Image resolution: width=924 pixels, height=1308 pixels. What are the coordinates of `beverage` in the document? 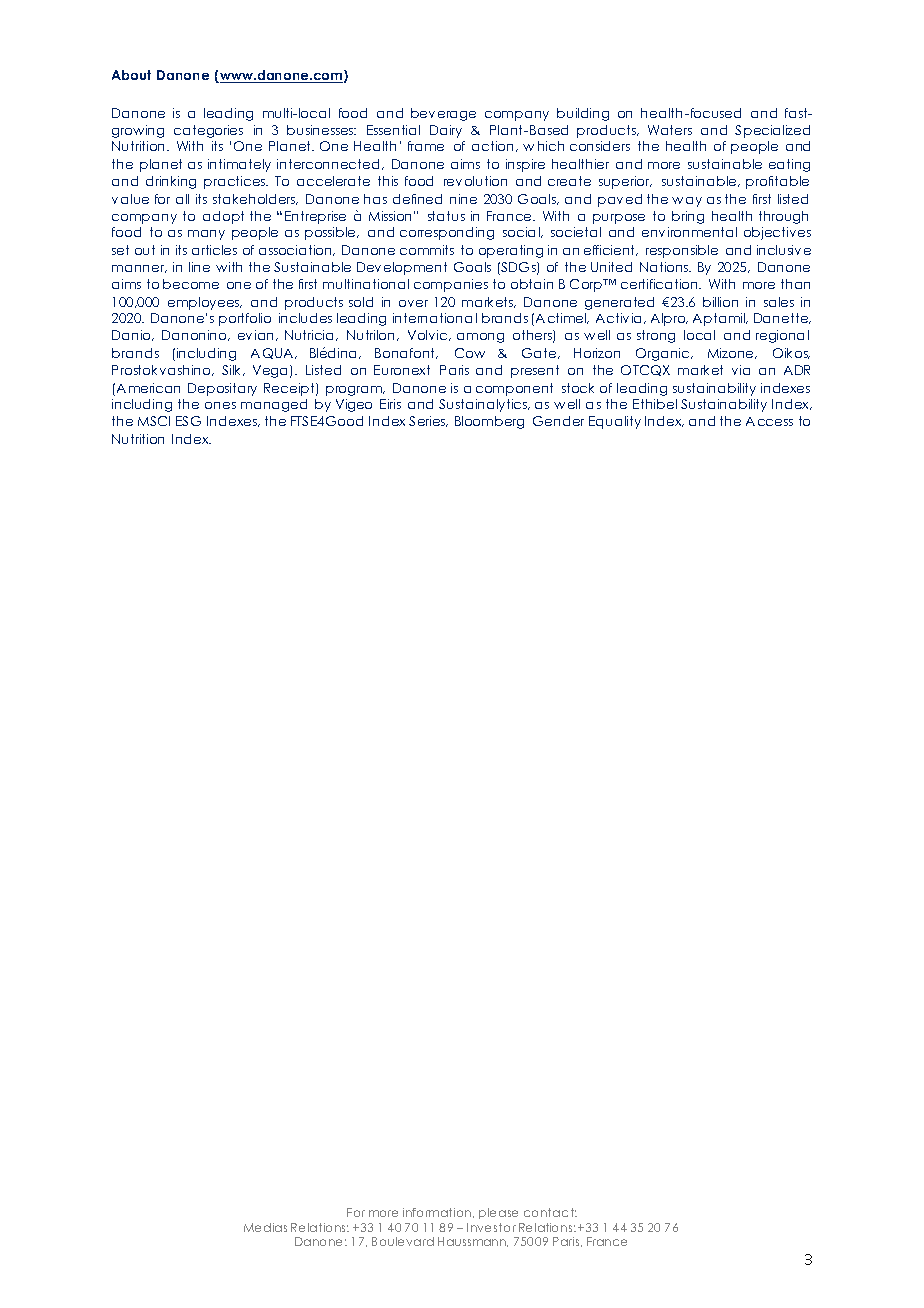 It's located at (443, 114).
